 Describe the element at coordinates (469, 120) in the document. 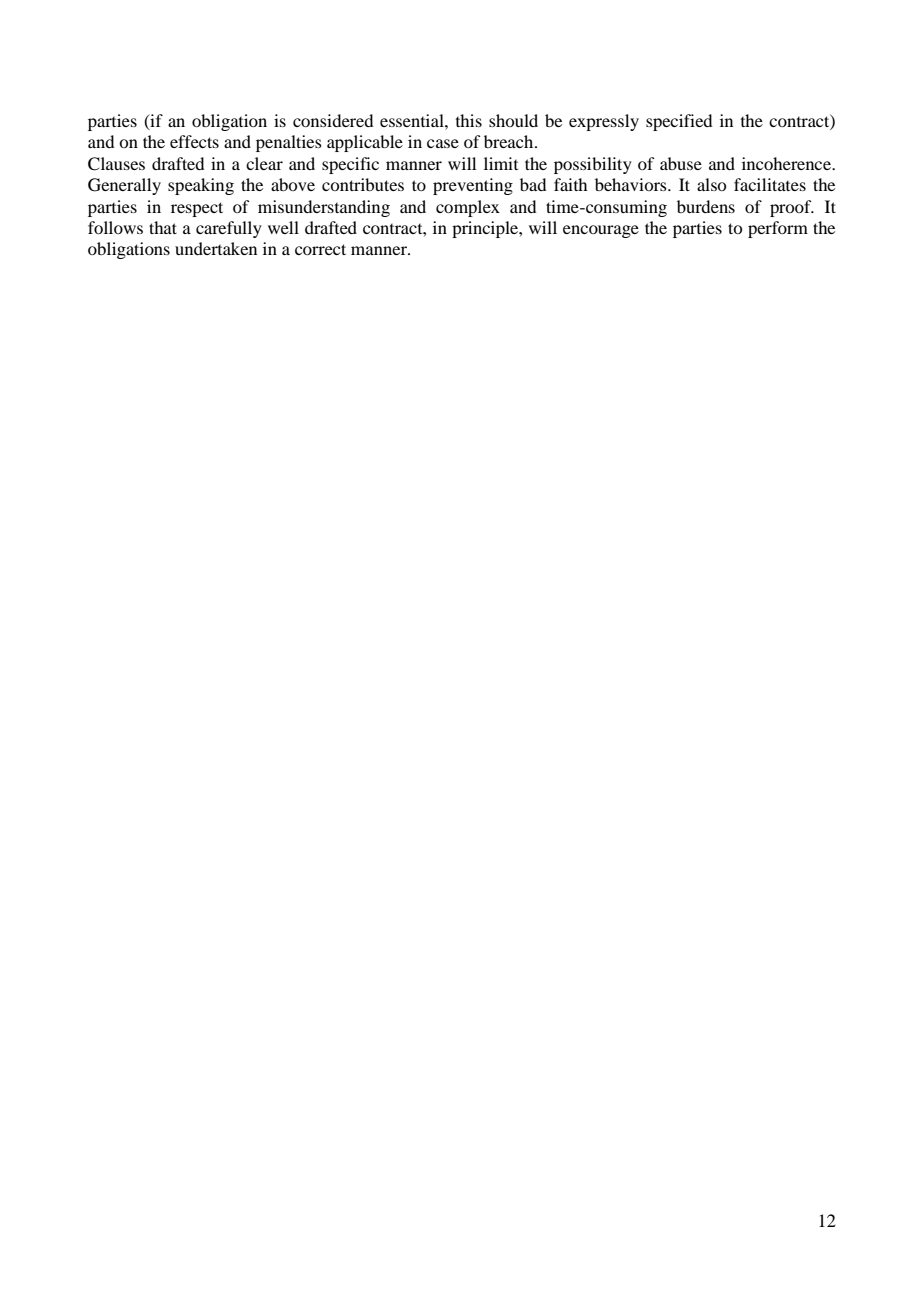

I see `this` at that location.
